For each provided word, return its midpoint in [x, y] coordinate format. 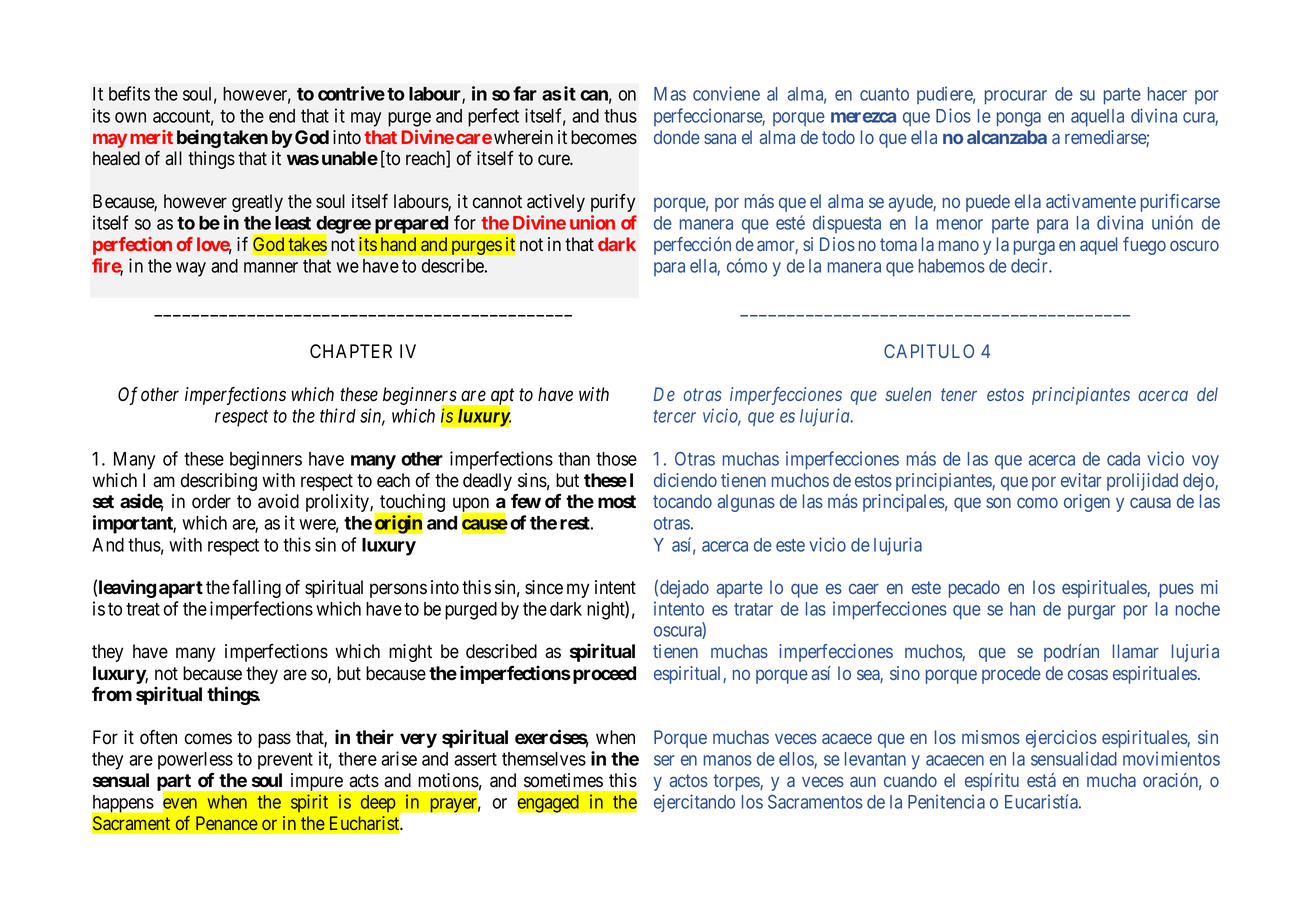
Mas [670, 94]
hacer [1167, 94]
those [616, 459]
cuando [910, 780]
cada [1123, 459]
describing [219, 482]
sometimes [563, 780]
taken [245, 137]
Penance [227, 823]
